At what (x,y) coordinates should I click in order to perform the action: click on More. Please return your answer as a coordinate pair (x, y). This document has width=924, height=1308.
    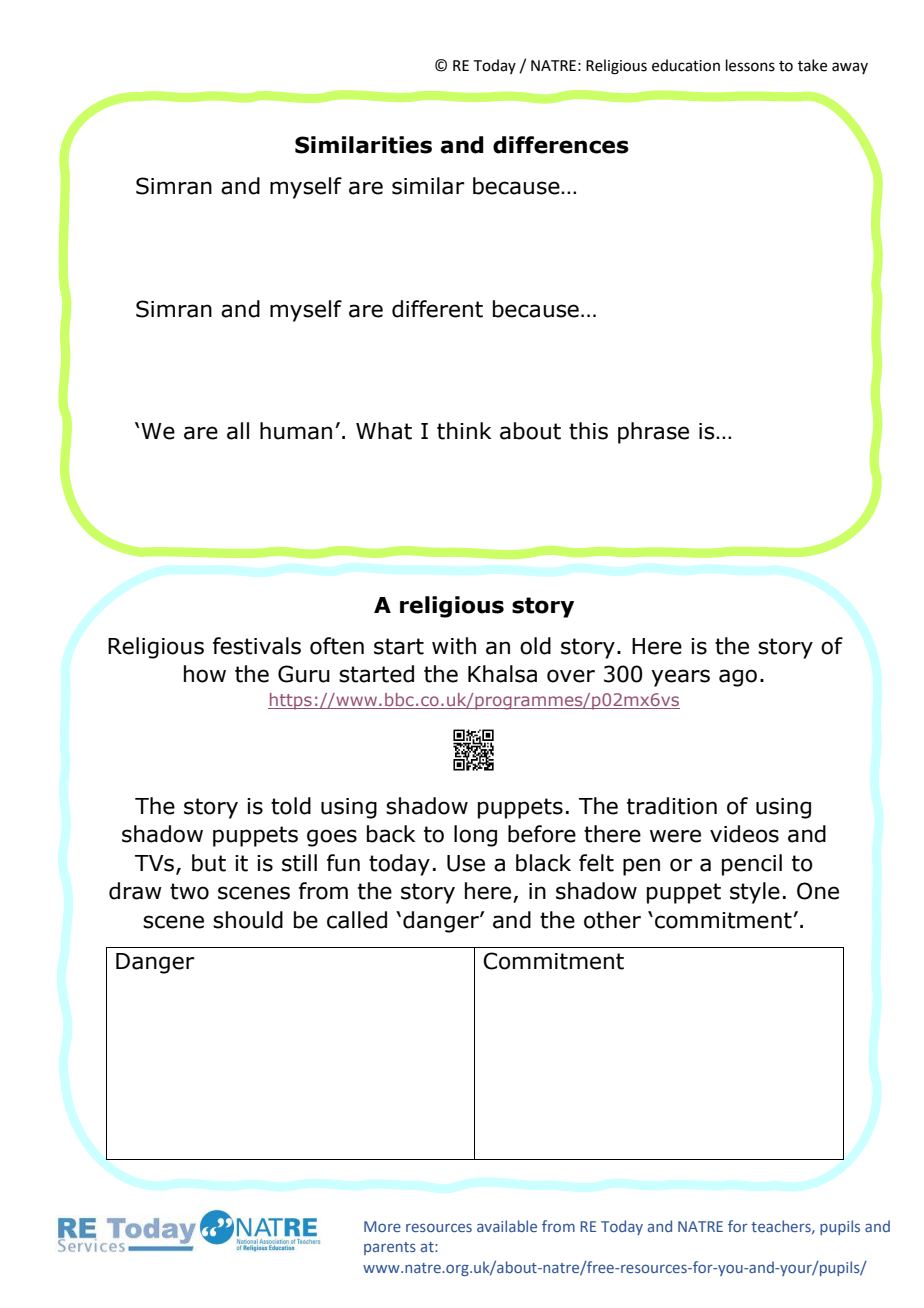
    Looking at the image, I should click on (382, 1226).
